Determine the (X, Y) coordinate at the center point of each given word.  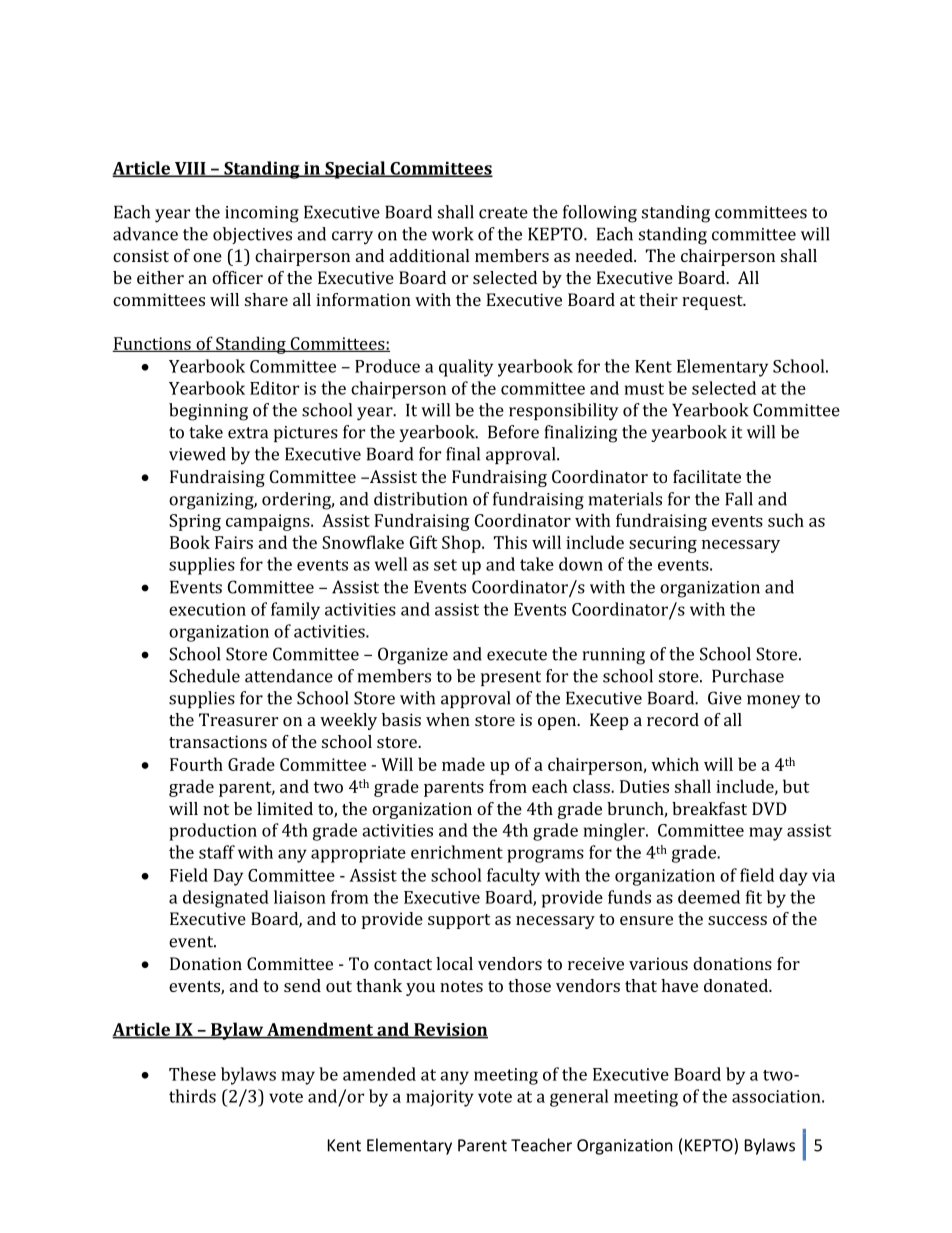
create (503, 213)
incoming (262, 214)
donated (737, 985)
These (192, 1074)
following (600, 214)
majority (440, 1098)
